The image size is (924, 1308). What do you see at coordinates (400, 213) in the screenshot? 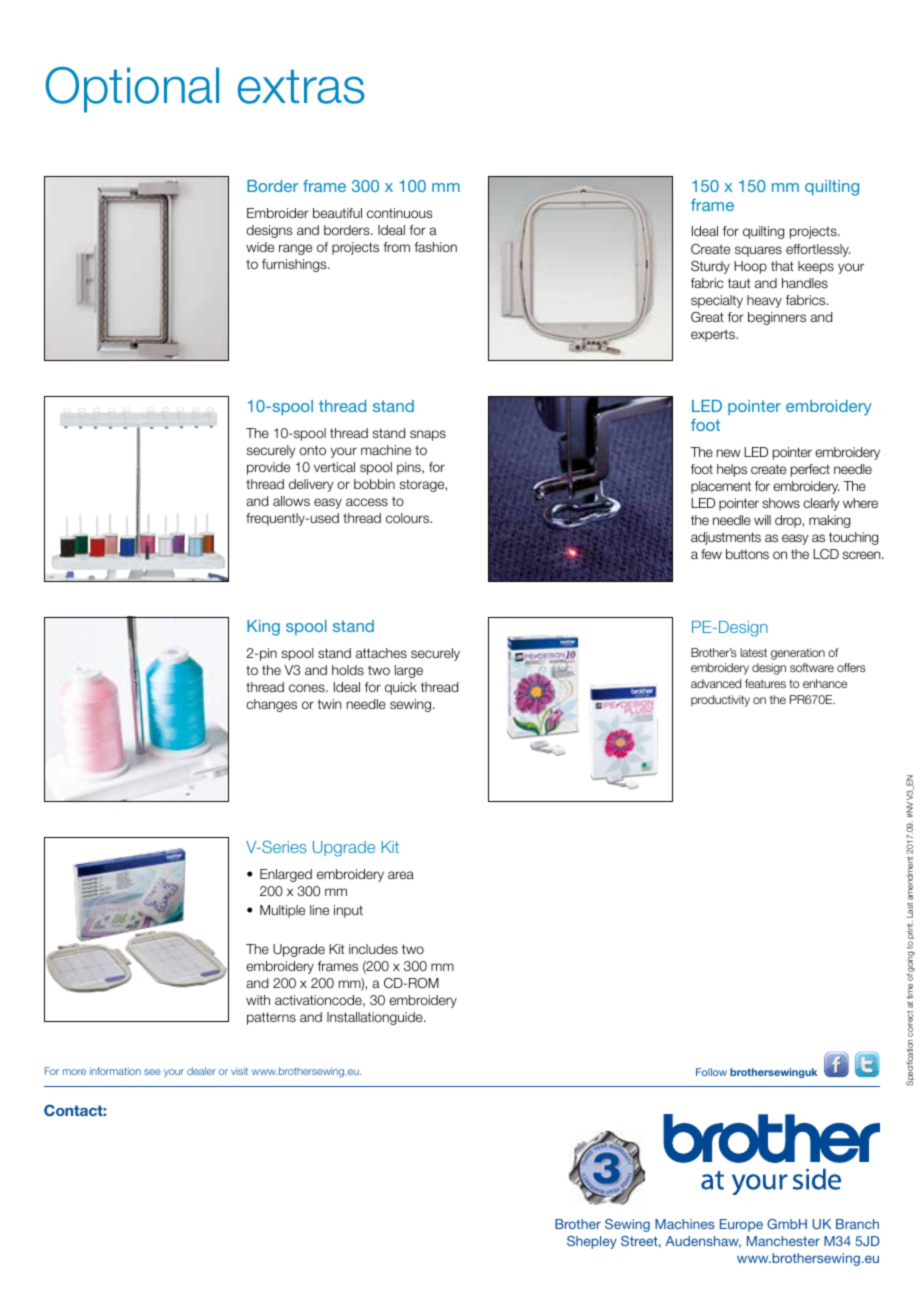
I see `continuous` at bounding box center [400, 213].
